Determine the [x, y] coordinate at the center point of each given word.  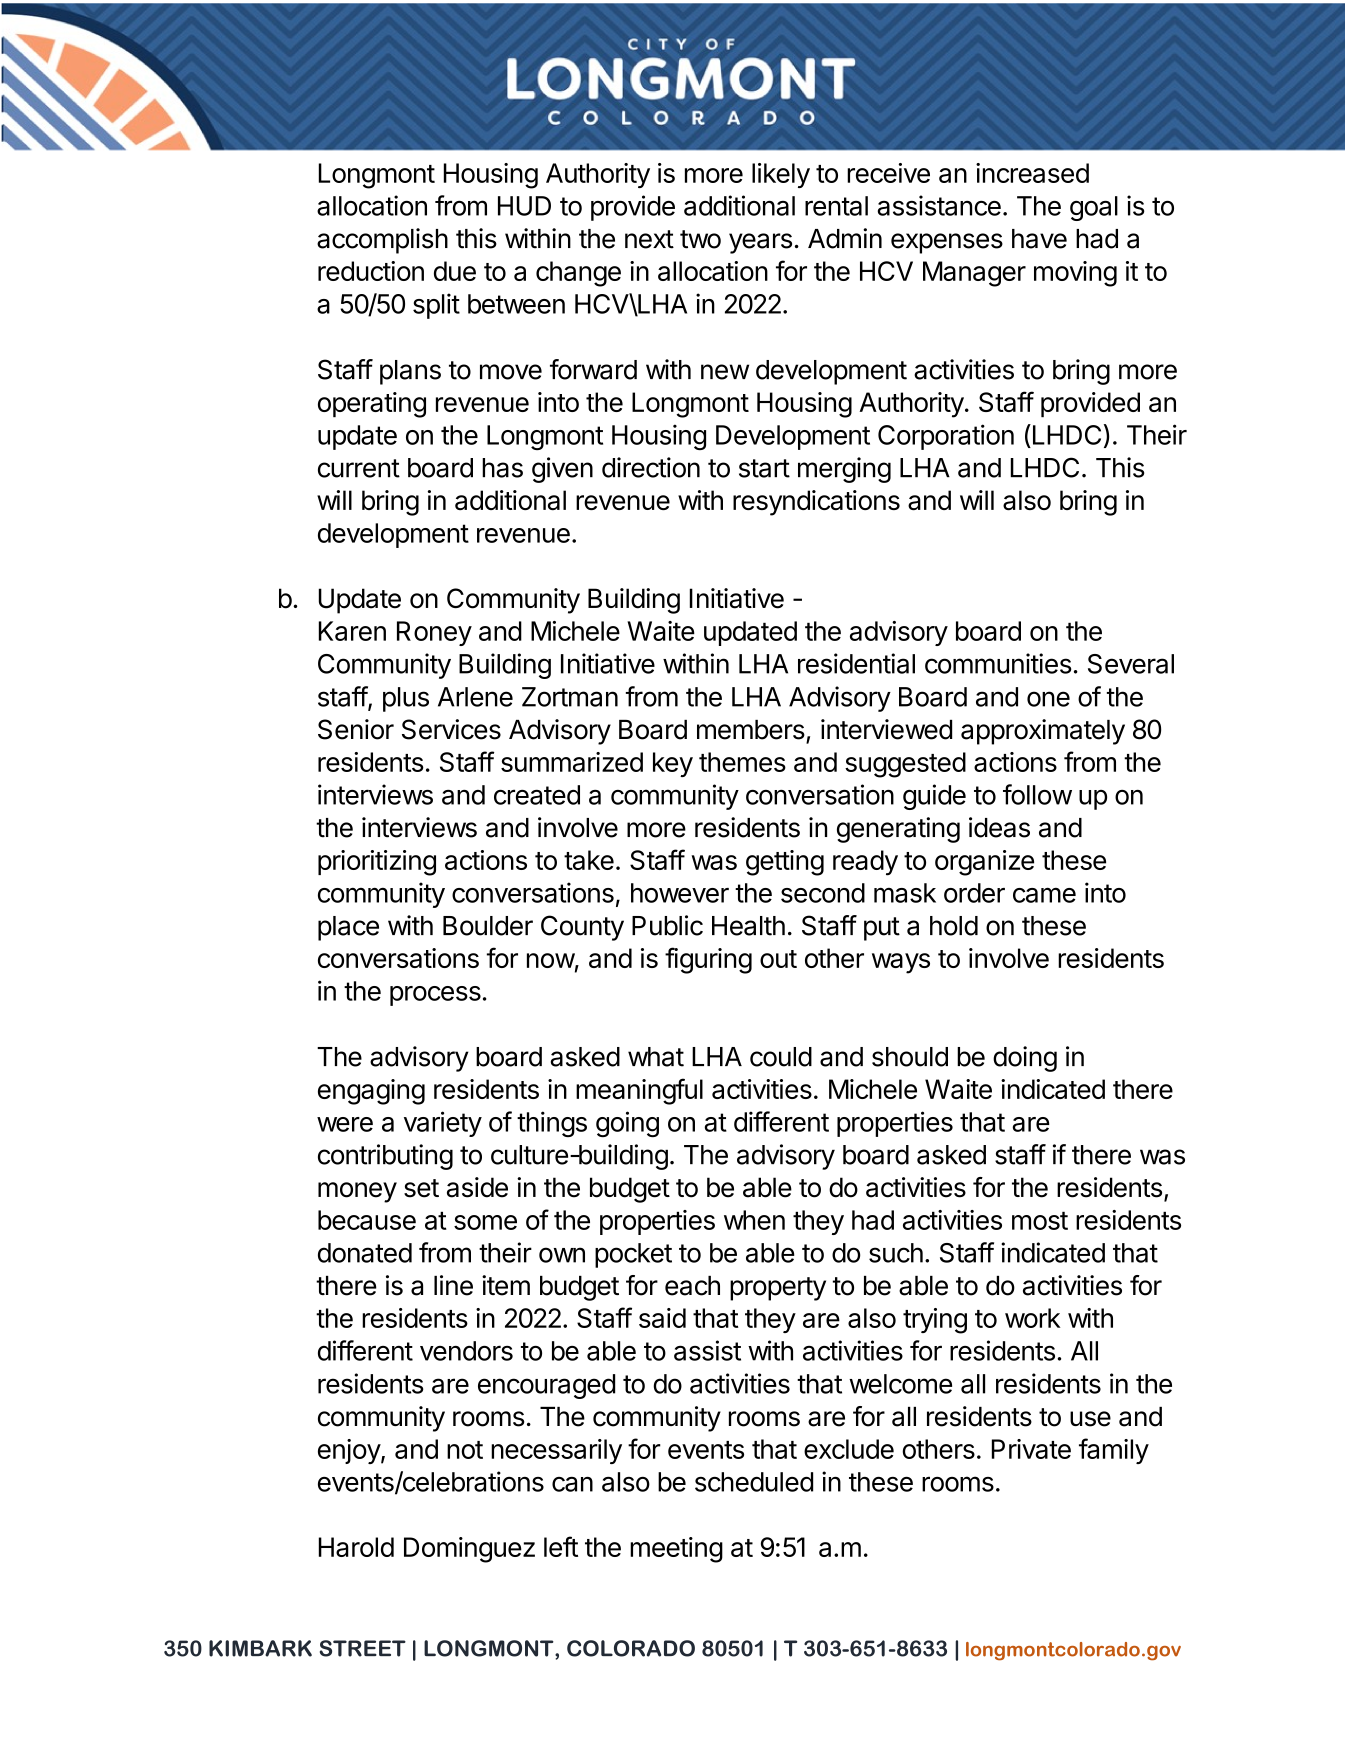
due [455, 271]
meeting [676, 1550]
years [760, 243]
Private [1031, 1449]
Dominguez [469, 1550]
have [1039, 239]
